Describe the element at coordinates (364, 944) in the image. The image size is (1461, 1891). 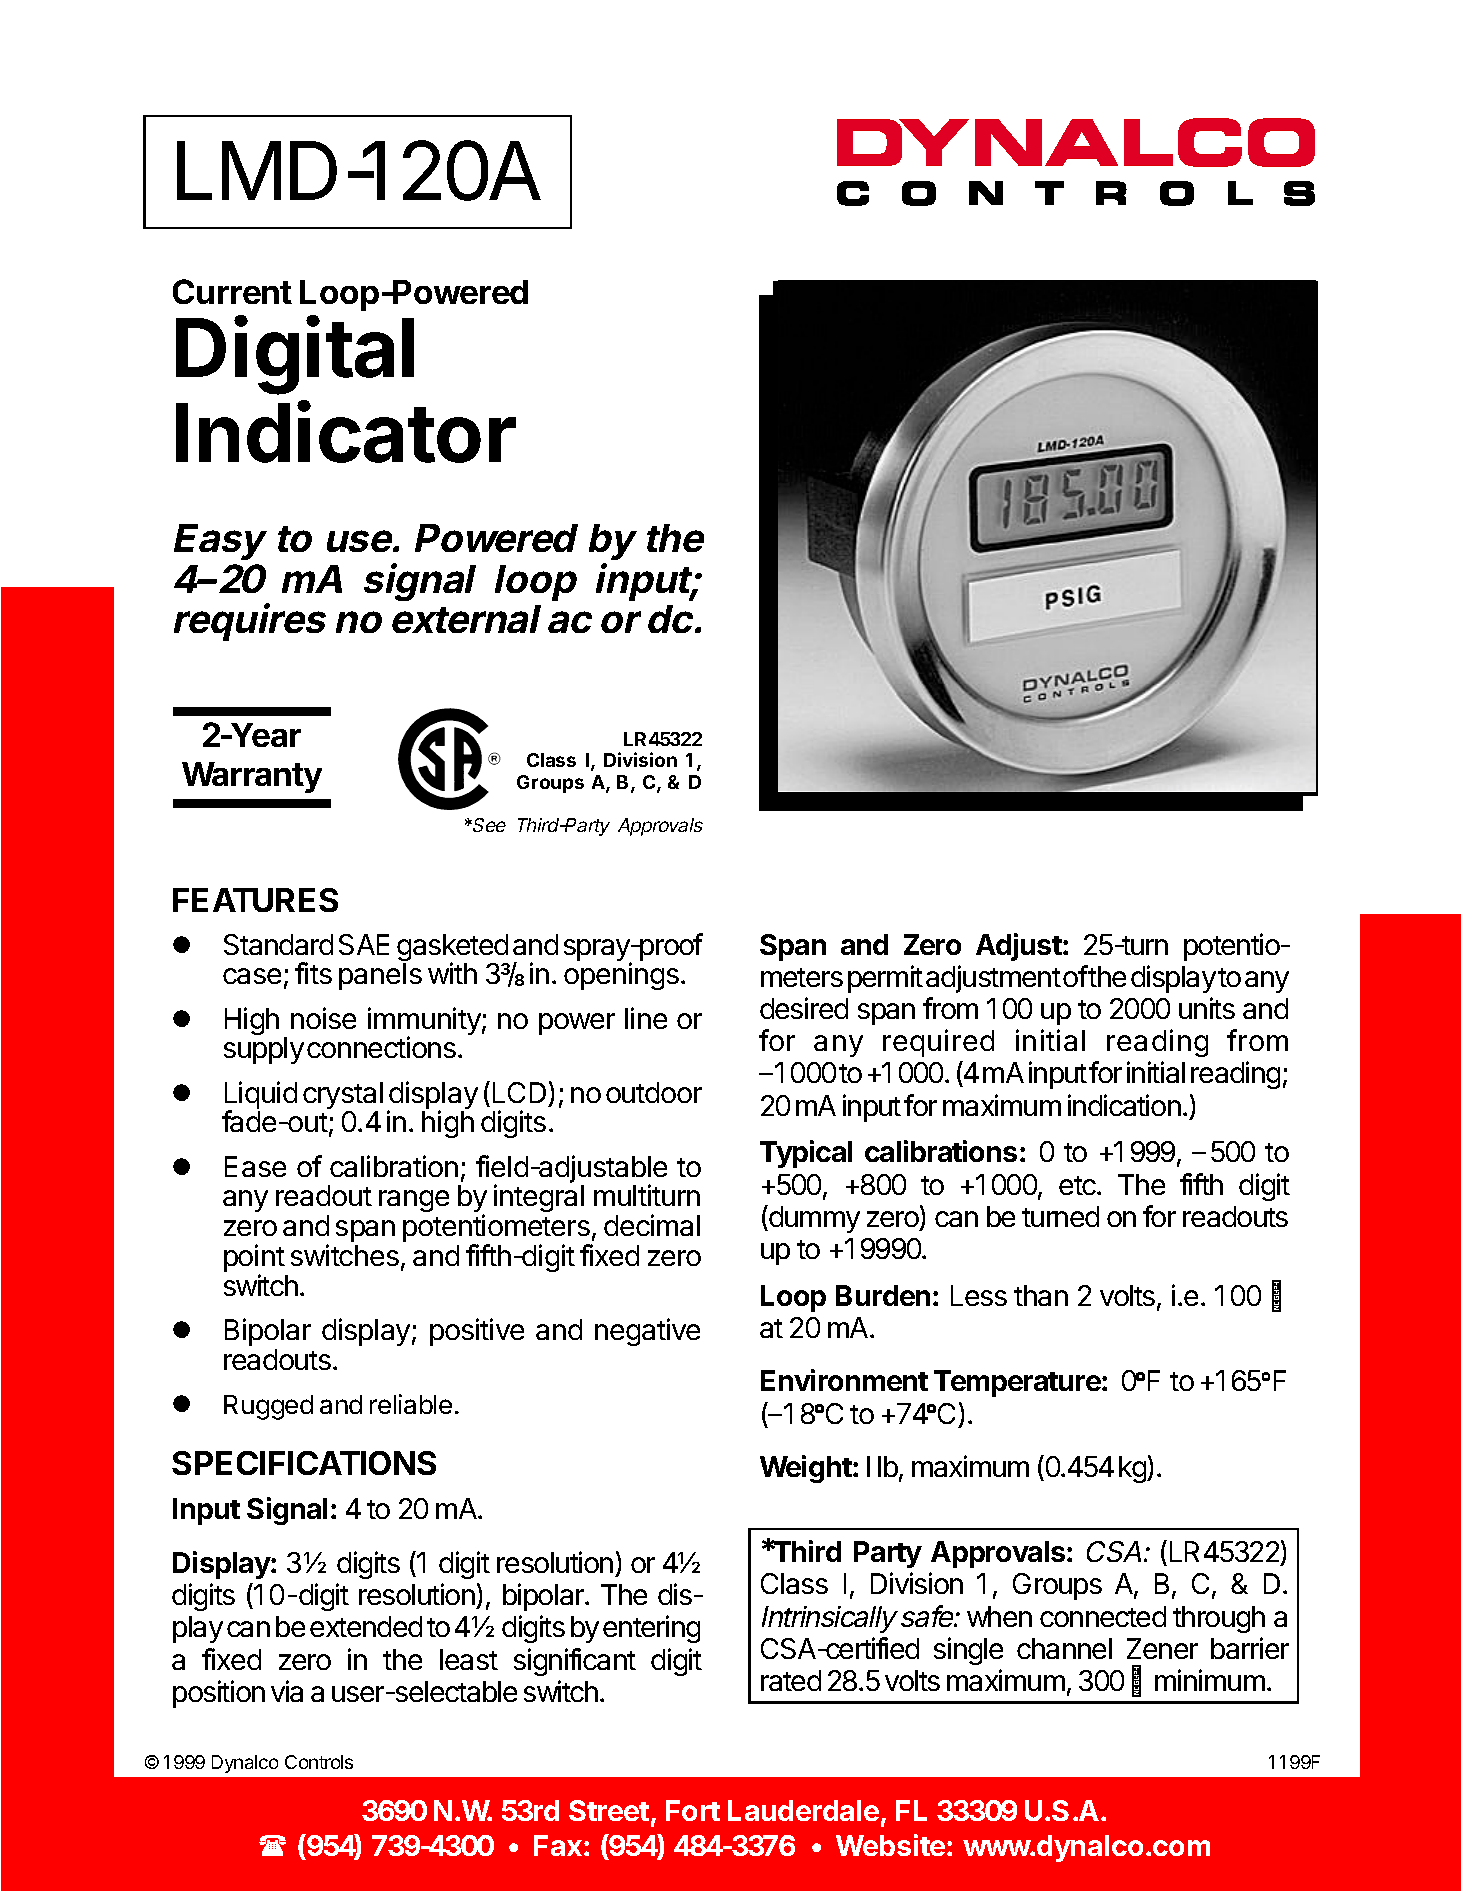
I see `SAE` at that location.
